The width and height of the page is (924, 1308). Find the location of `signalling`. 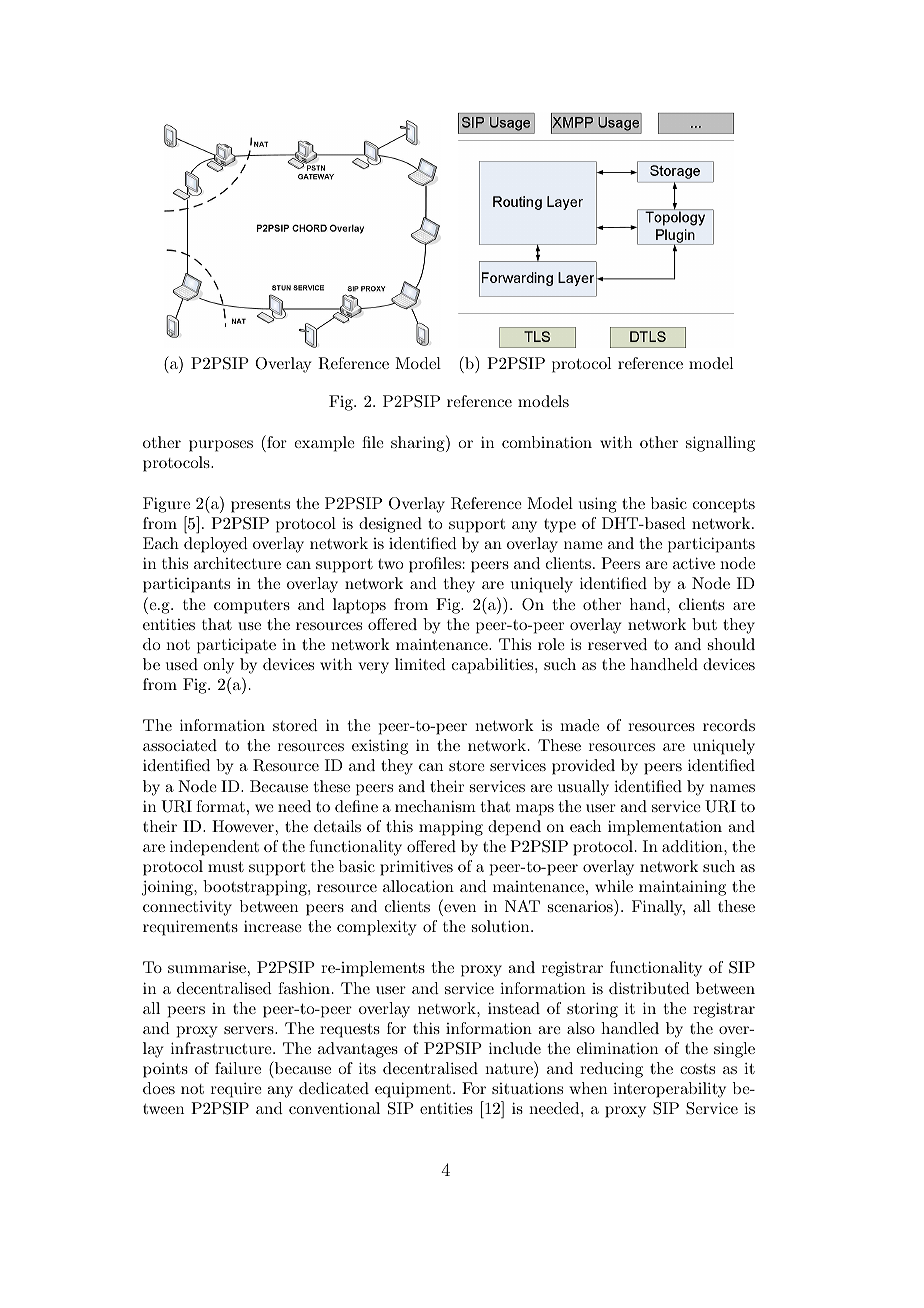

signalling is located at coordinates (720, 444).
